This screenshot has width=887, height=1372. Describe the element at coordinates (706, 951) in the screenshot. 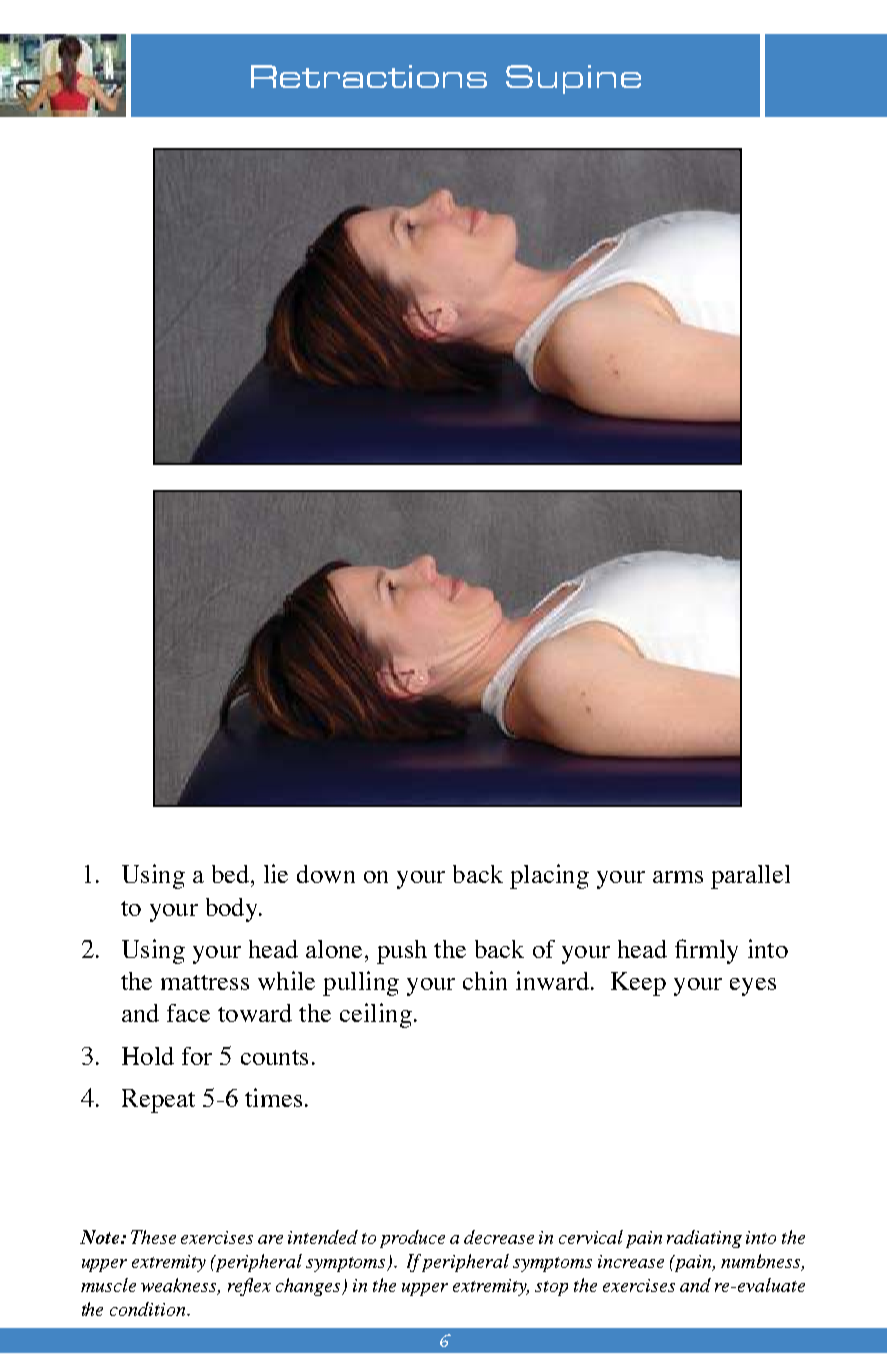

I see `firmly` at that location.
